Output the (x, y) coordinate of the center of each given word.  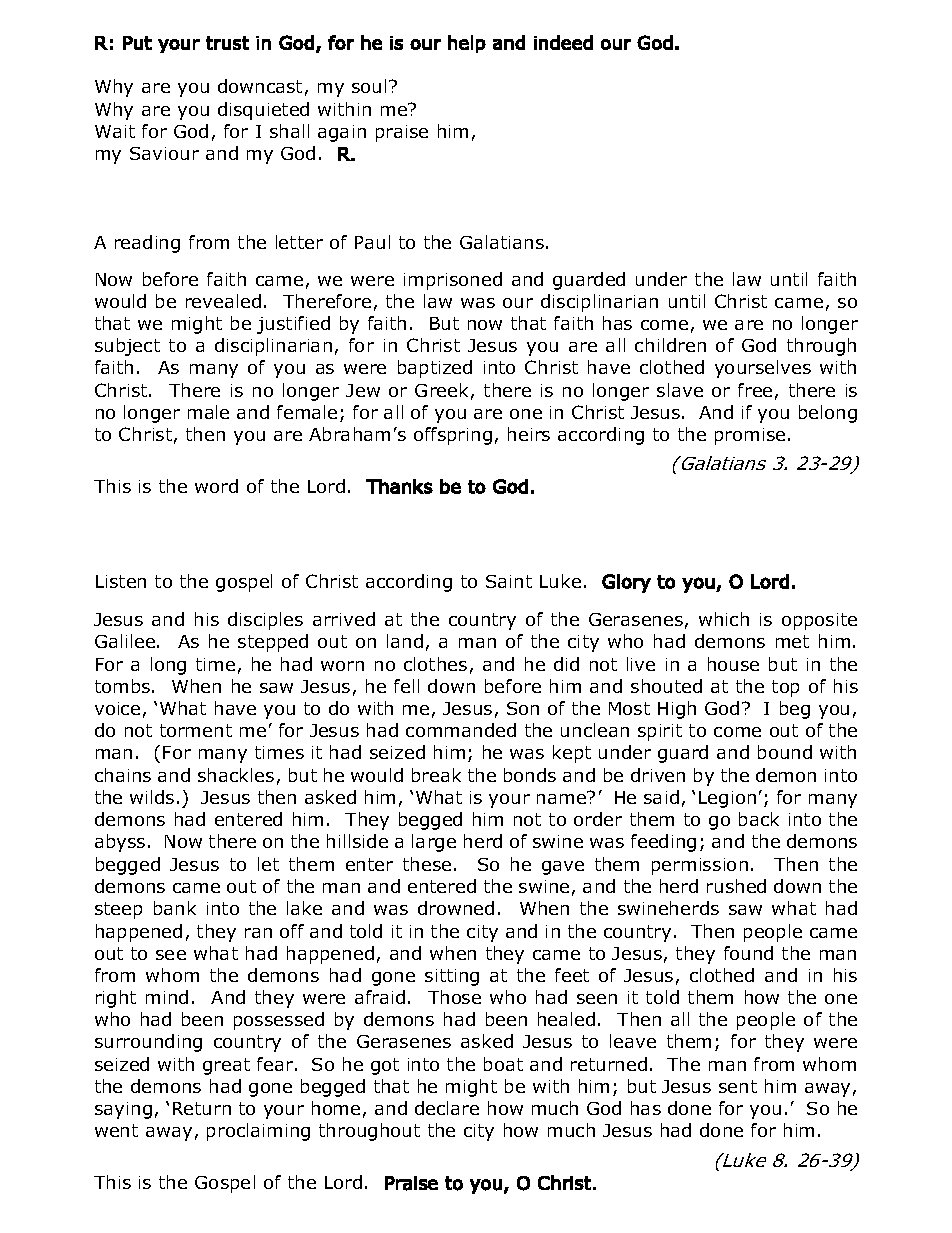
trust (227, 43)
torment (196, 730)
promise (750, 436)
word (216, 486)
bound (785, 752)
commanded (461, 730)
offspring (453, 436)
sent (738, 1086)
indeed (563, 42)
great (226, 1066)
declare (447, 1108)
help (467, 44)
